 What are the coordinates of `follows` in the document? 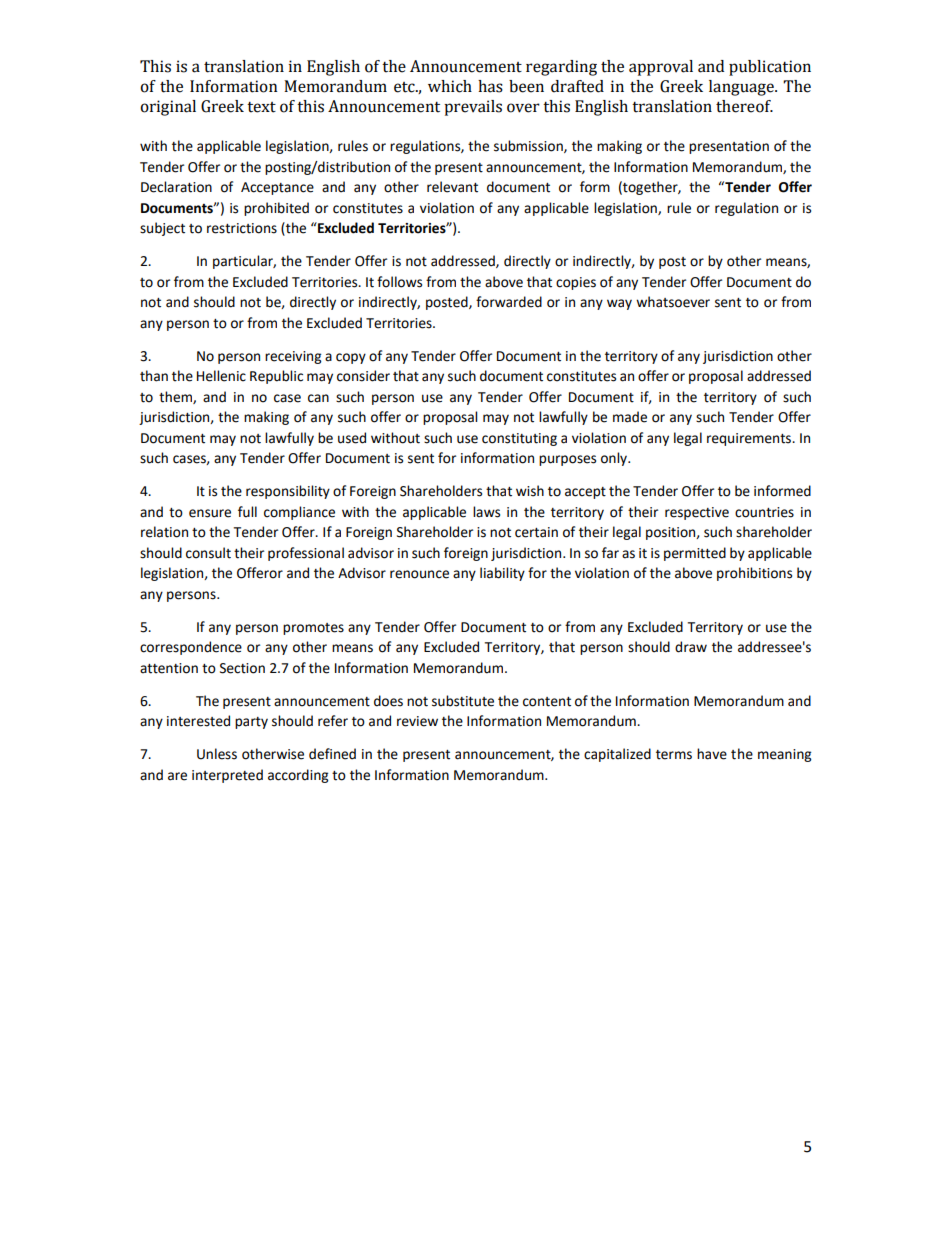 It's located at (399, 282).
